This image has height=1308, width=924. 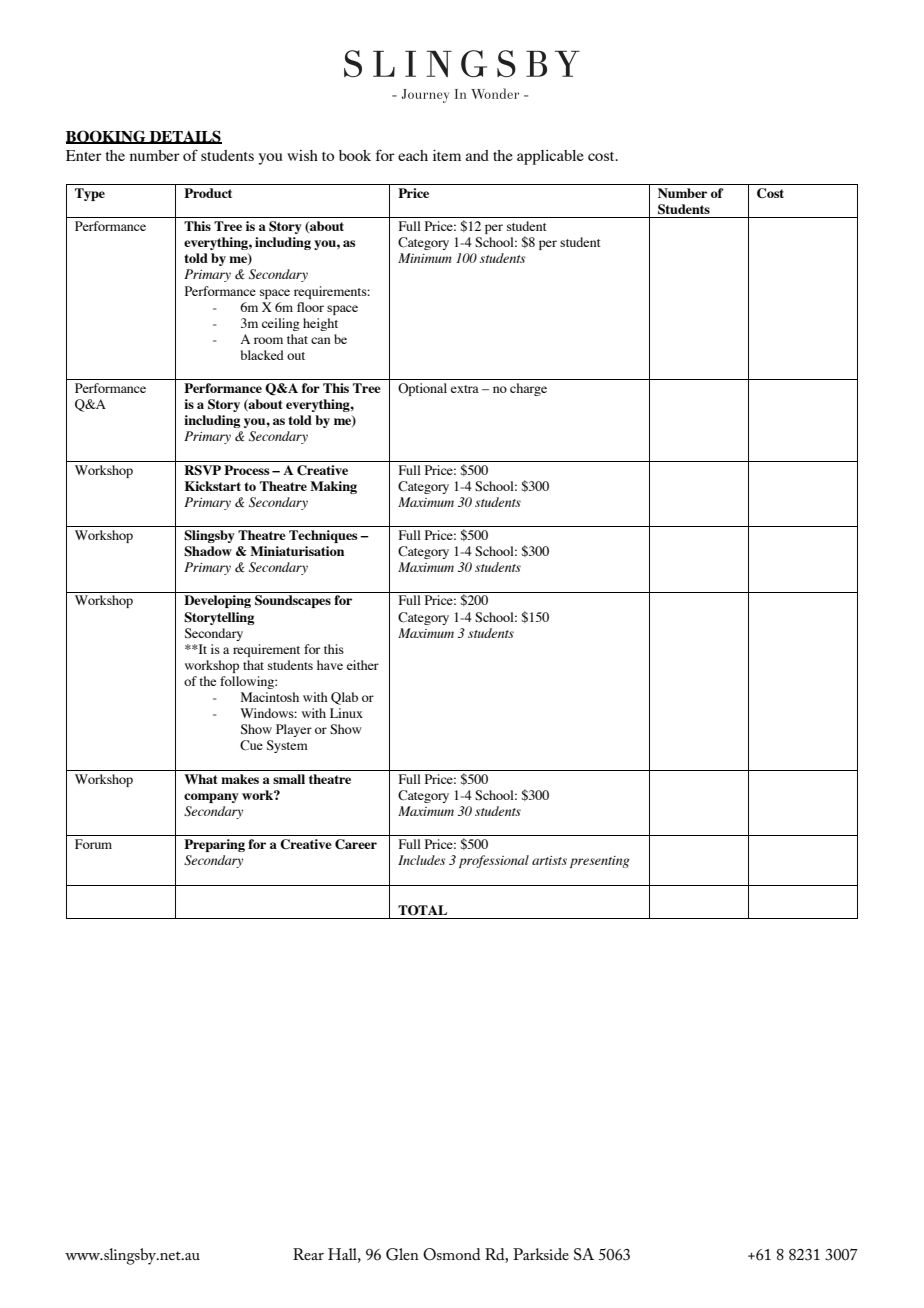 I want to click on DETAILS, so click(x=185, y=137).
